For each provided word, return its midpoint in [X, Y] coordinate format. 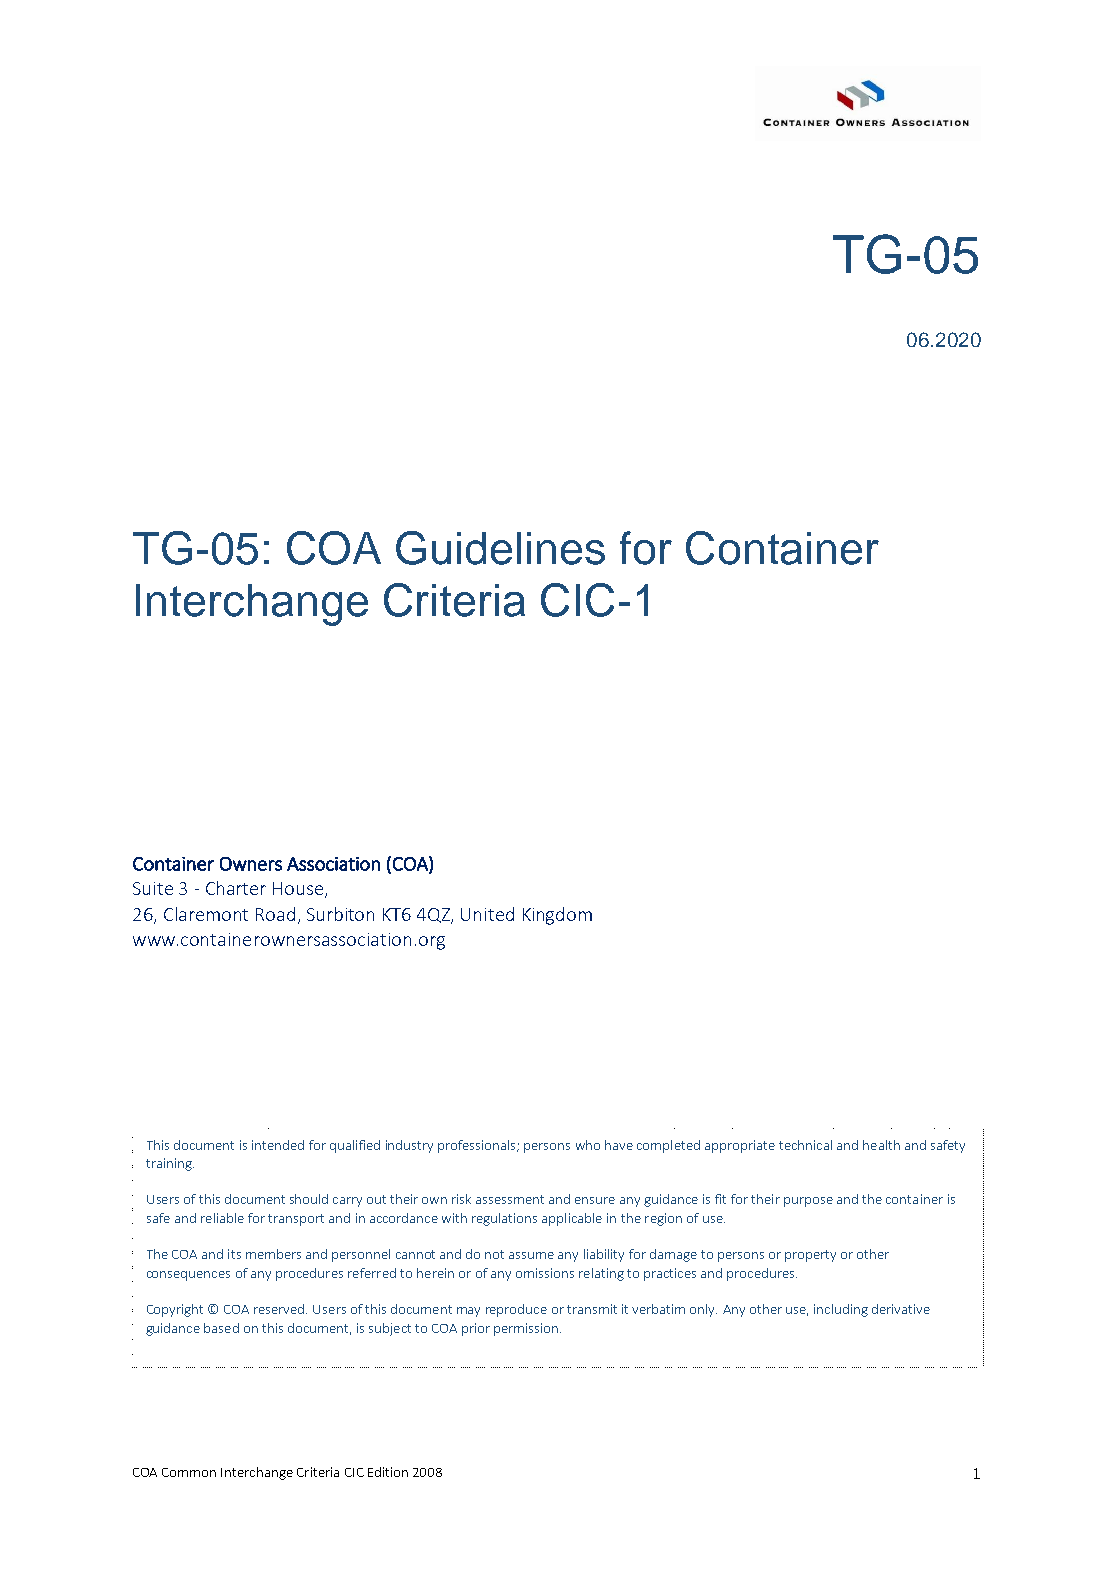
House [299, 890]
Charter [236, 888]
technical [805, 1145]
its [234, 1254]
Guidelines [500, 548]
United [487, 914]
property [810, 1256]
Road [275, 914]
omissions [545, 1273]
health [881, 1145]
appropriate [740, 1146]
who [588, 1145]
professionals [478, 1146]
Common [189, 1472]
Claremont [206, 914]
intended [278, 1145]
